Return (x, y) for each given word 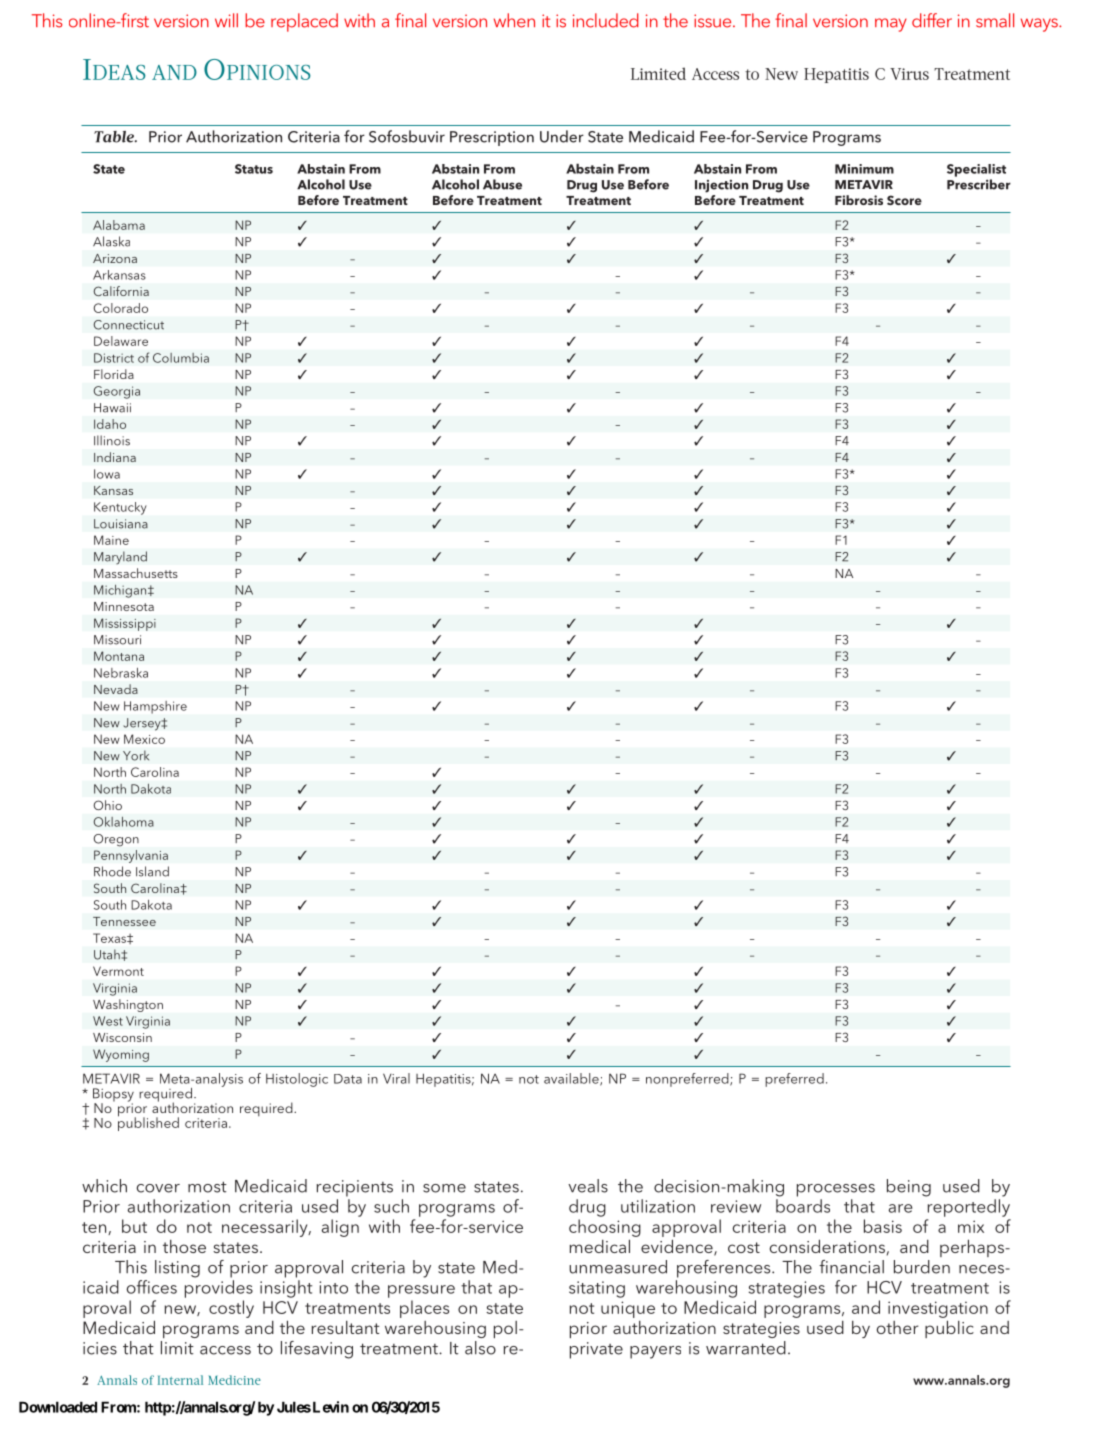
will (226, 20)
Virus (909, 74)
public (949, 1329)
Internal (180, 1380)
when (514, 20)
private (596, 1350)
